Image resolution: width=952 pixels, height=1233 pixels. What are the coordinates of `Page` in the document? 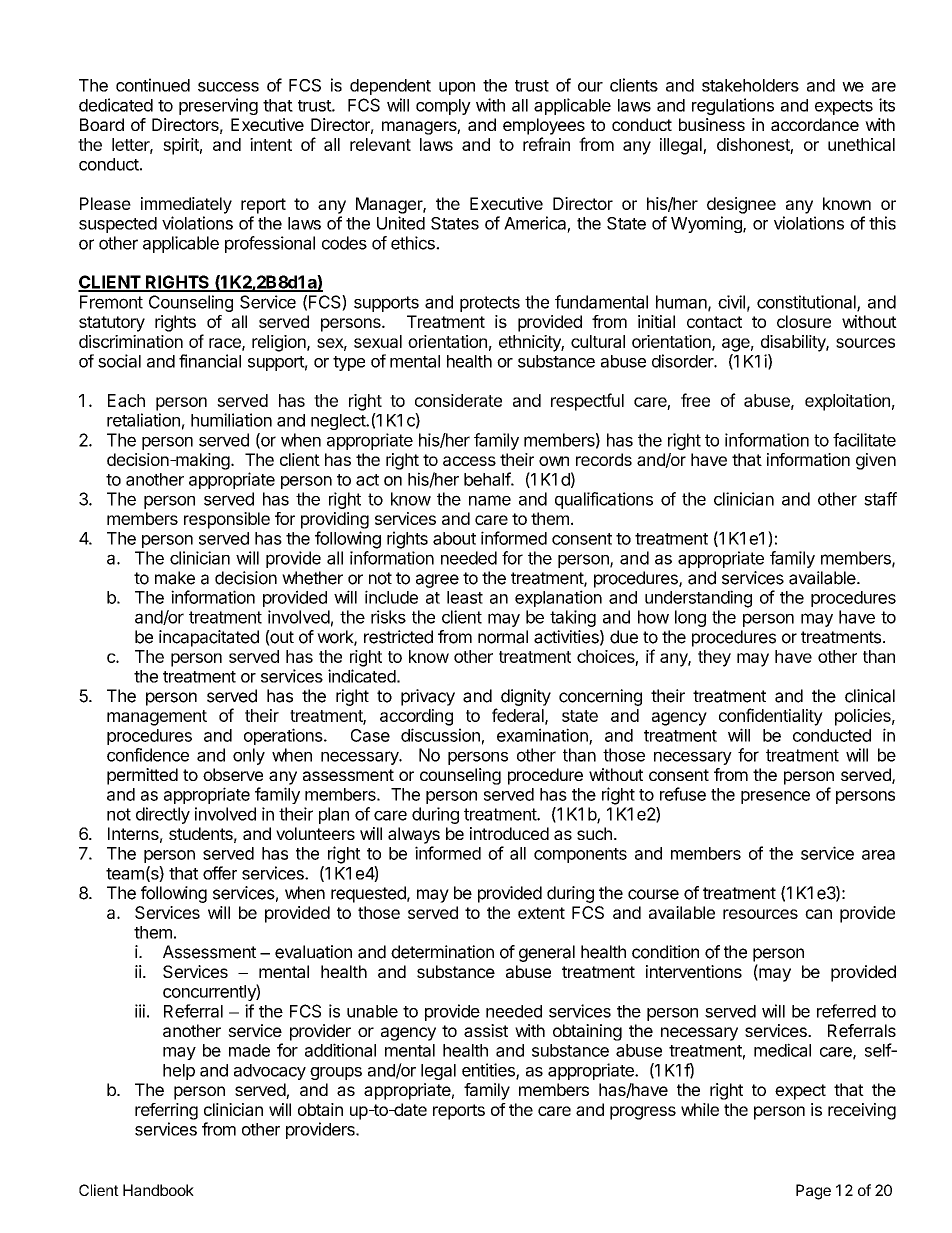 It's located at (813, 1192).
